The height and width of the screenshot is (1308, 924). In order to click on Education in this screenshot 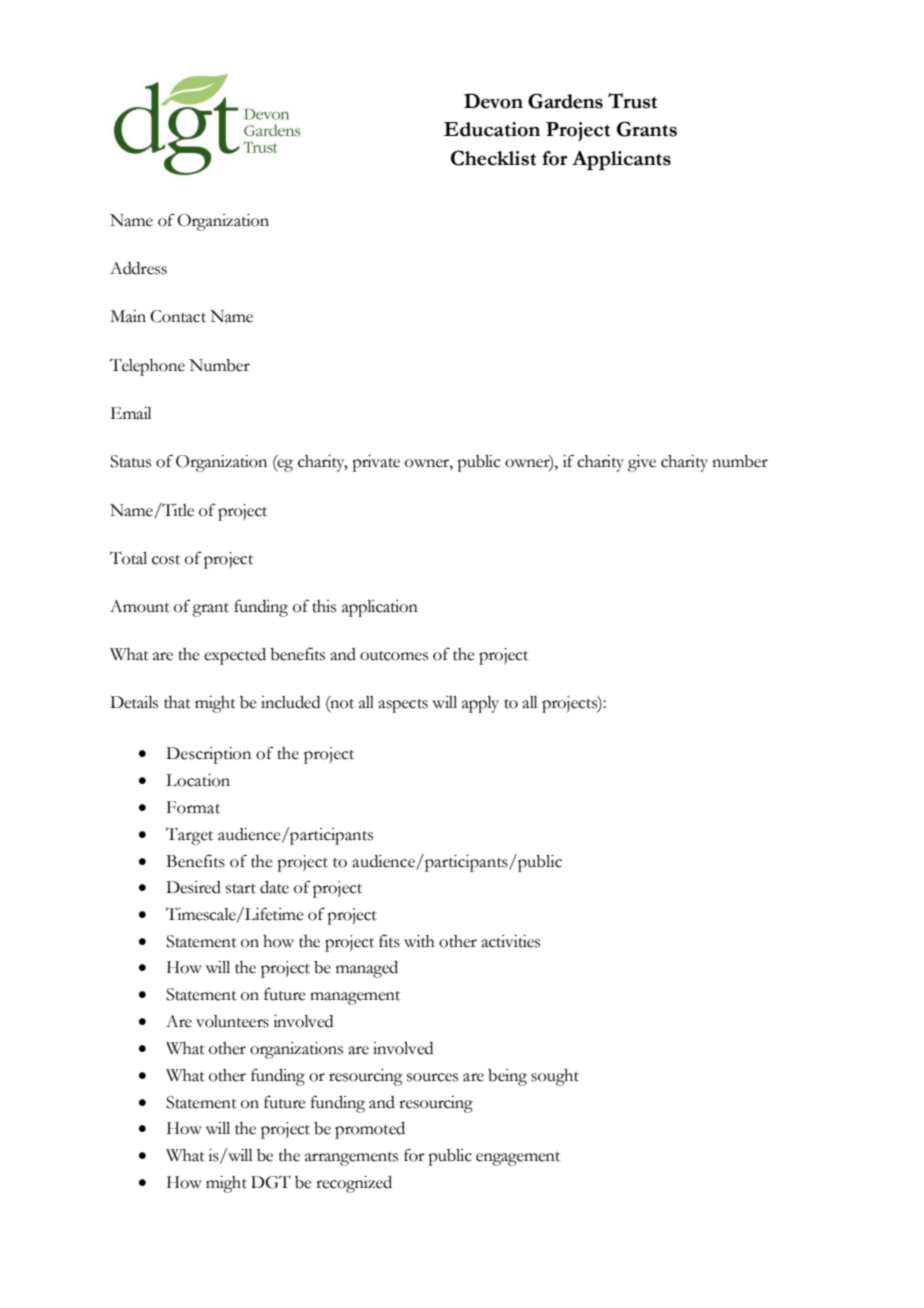, I will do `click(492, 129)`.
